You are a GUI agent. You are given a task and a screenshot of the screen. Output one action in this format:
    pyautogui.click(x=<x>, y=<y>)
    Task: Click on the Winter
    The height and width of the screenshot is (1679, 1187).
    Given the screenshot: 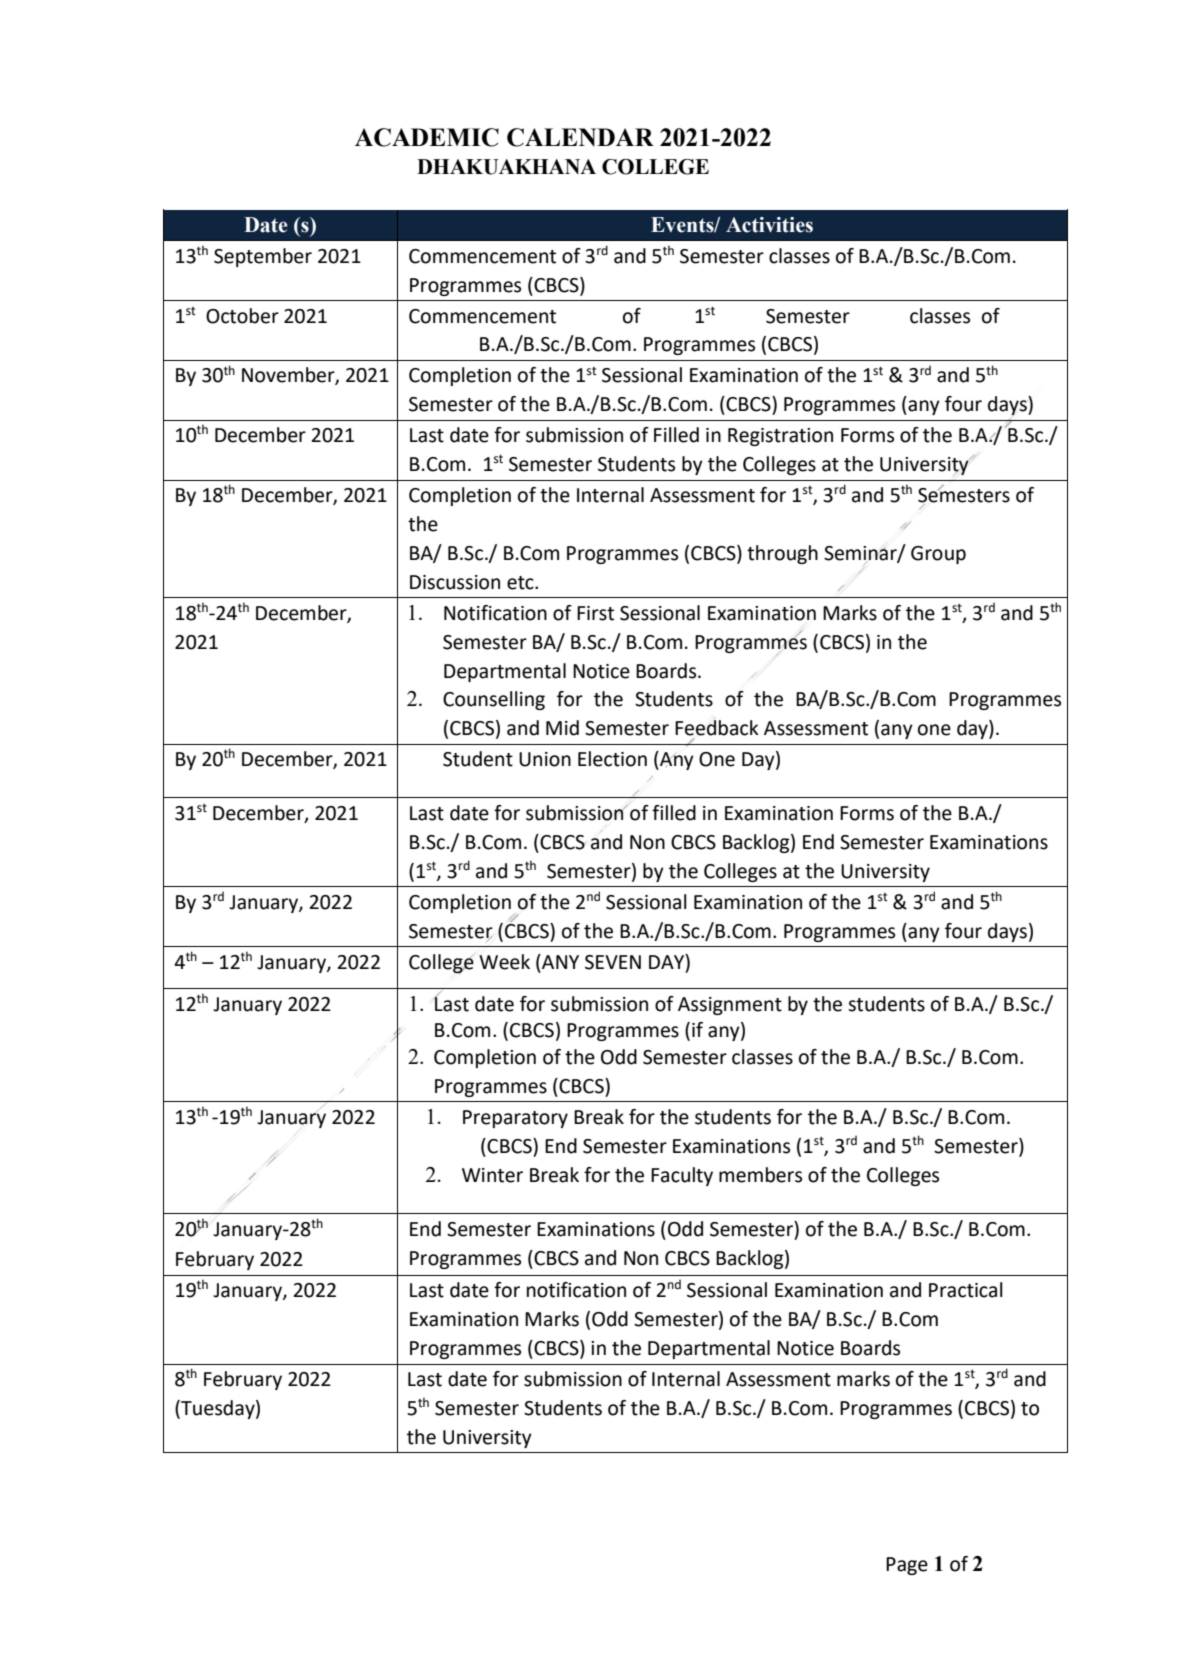 What is the action you would take?
    pyautogui.click(x=492, y=1175)
